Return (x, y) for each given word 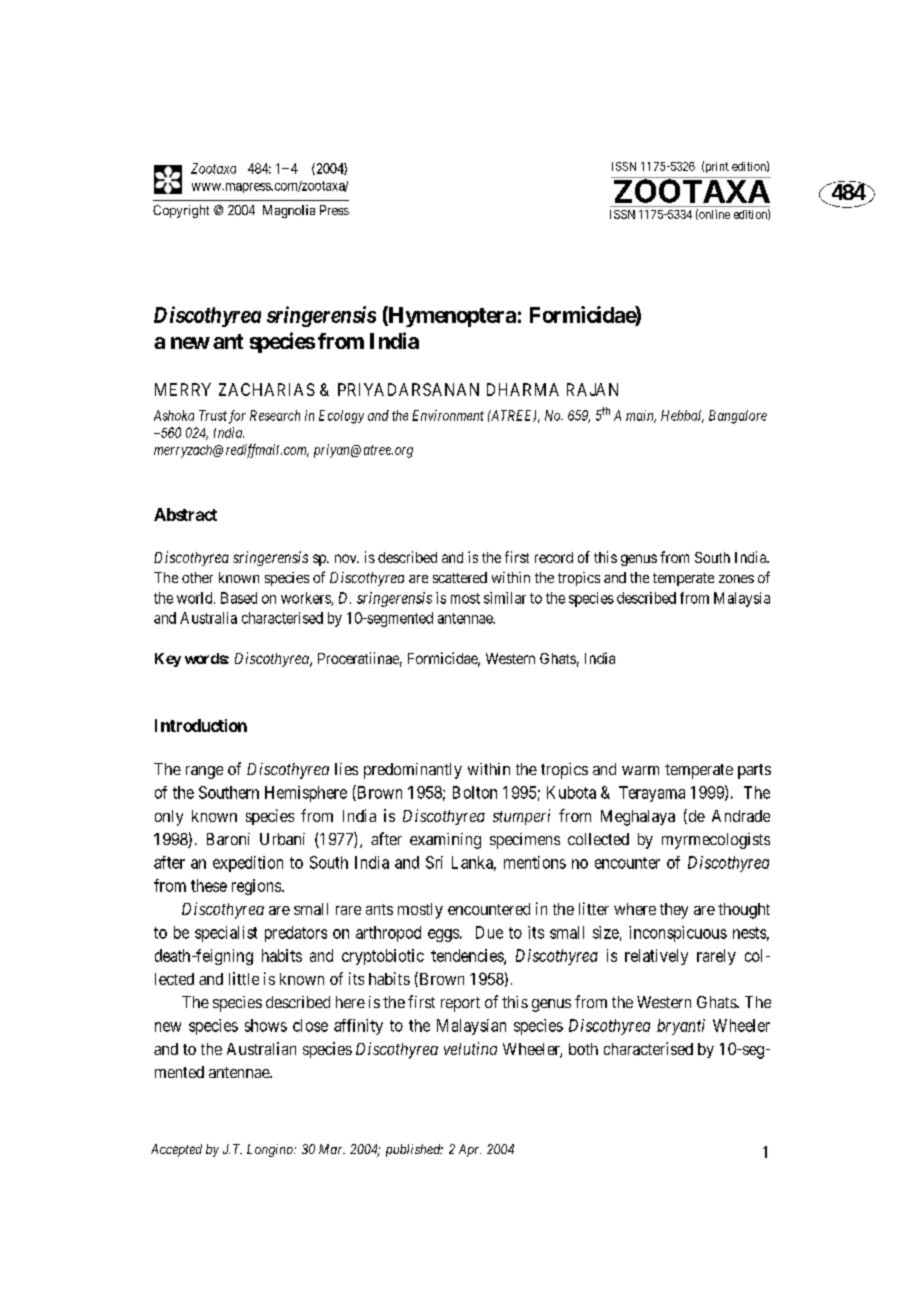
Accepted (176, 1150)
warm (640, 770)
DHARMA (523, 389)
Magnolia (289, 211)
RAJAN (592, 389)
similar (505, 598)
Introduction (201, 725)
